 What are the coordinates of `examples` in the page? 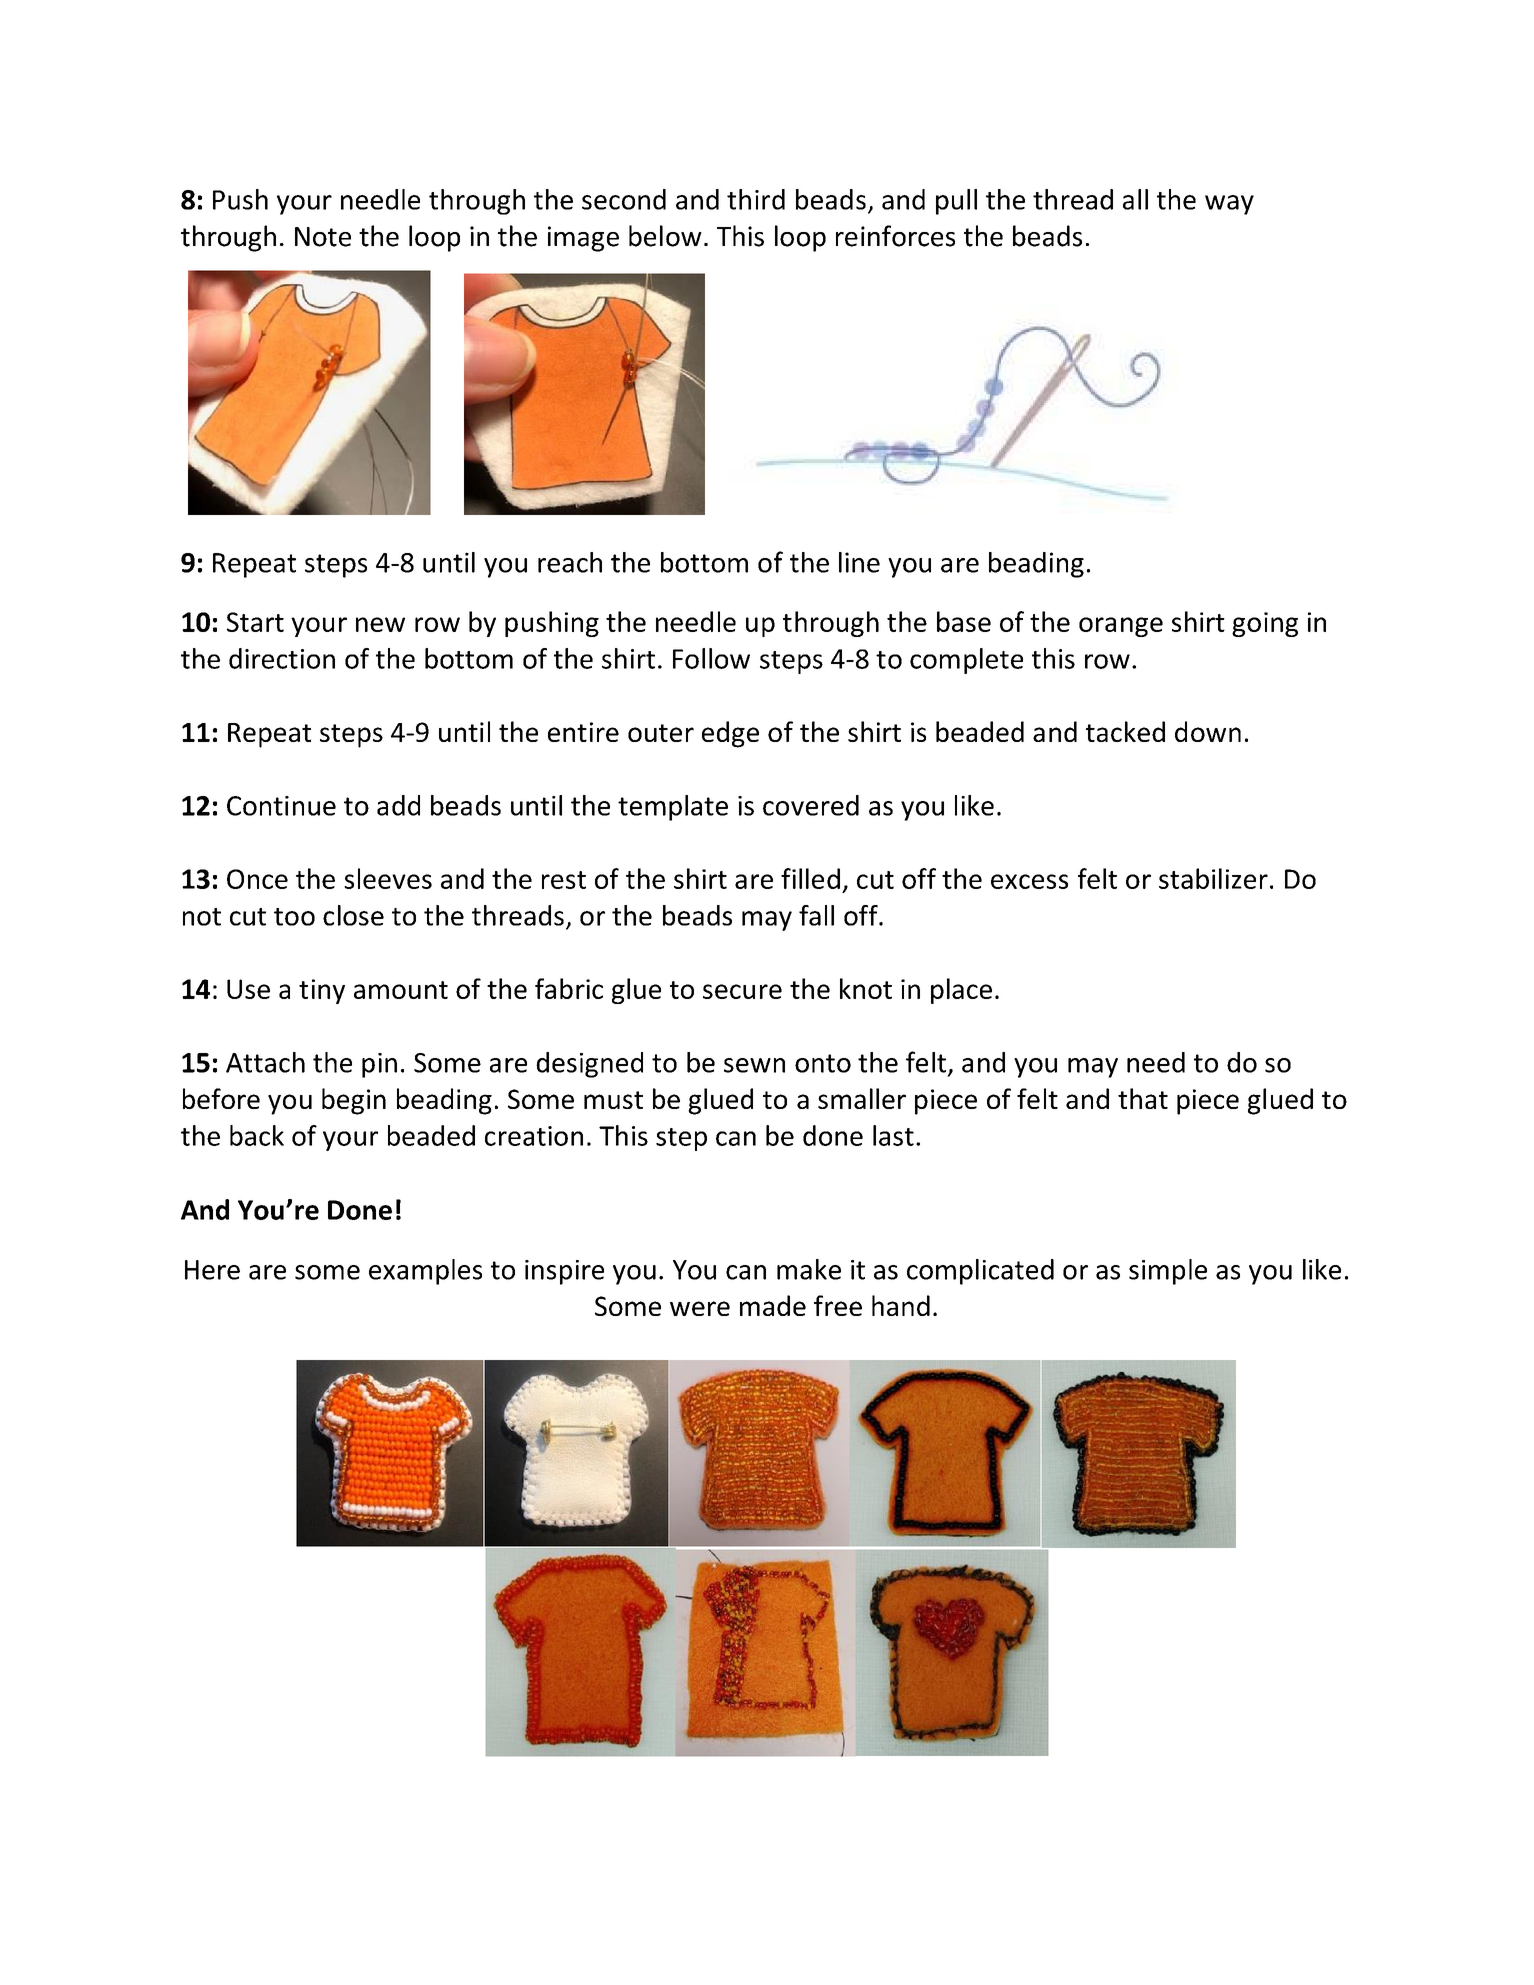 It's located at (425, 1272).
